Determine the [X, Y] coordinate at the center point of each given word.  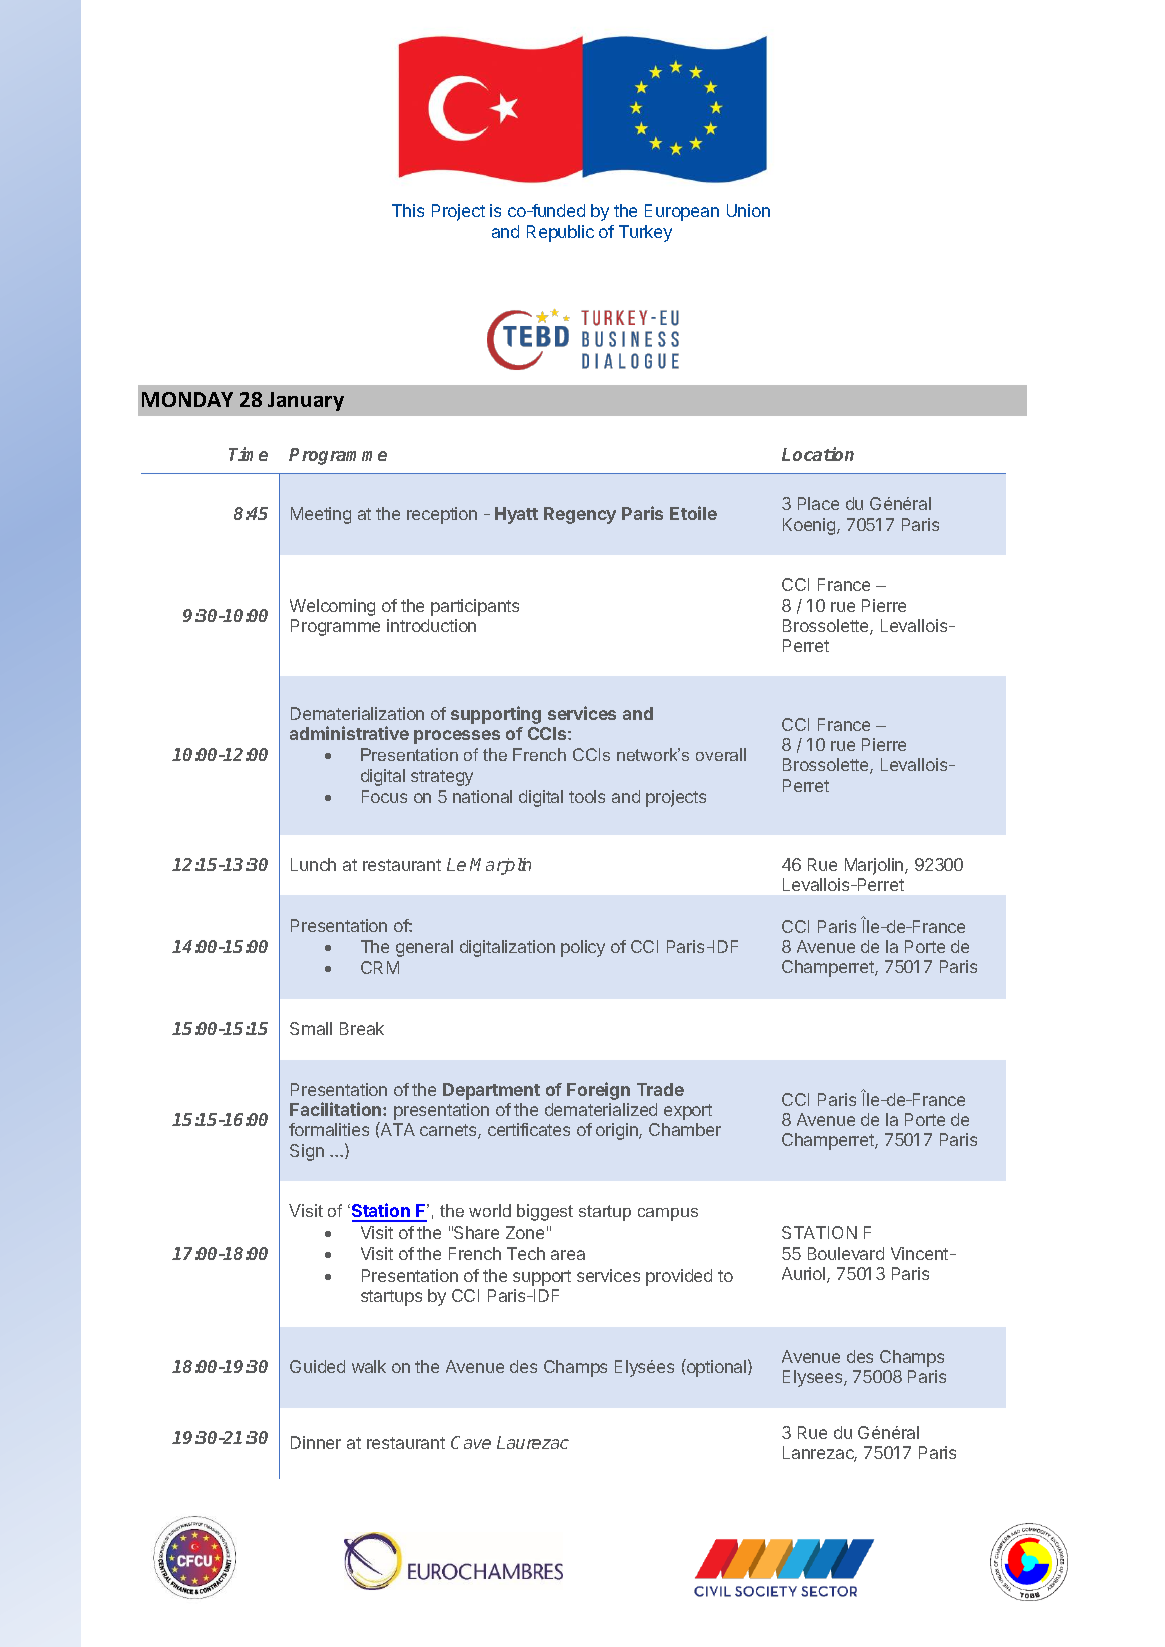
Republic [560, 233]
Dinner [316, 1442]
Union [748, 210]
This [408, 210]
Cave [471, 1442]
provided [679, 1277]
